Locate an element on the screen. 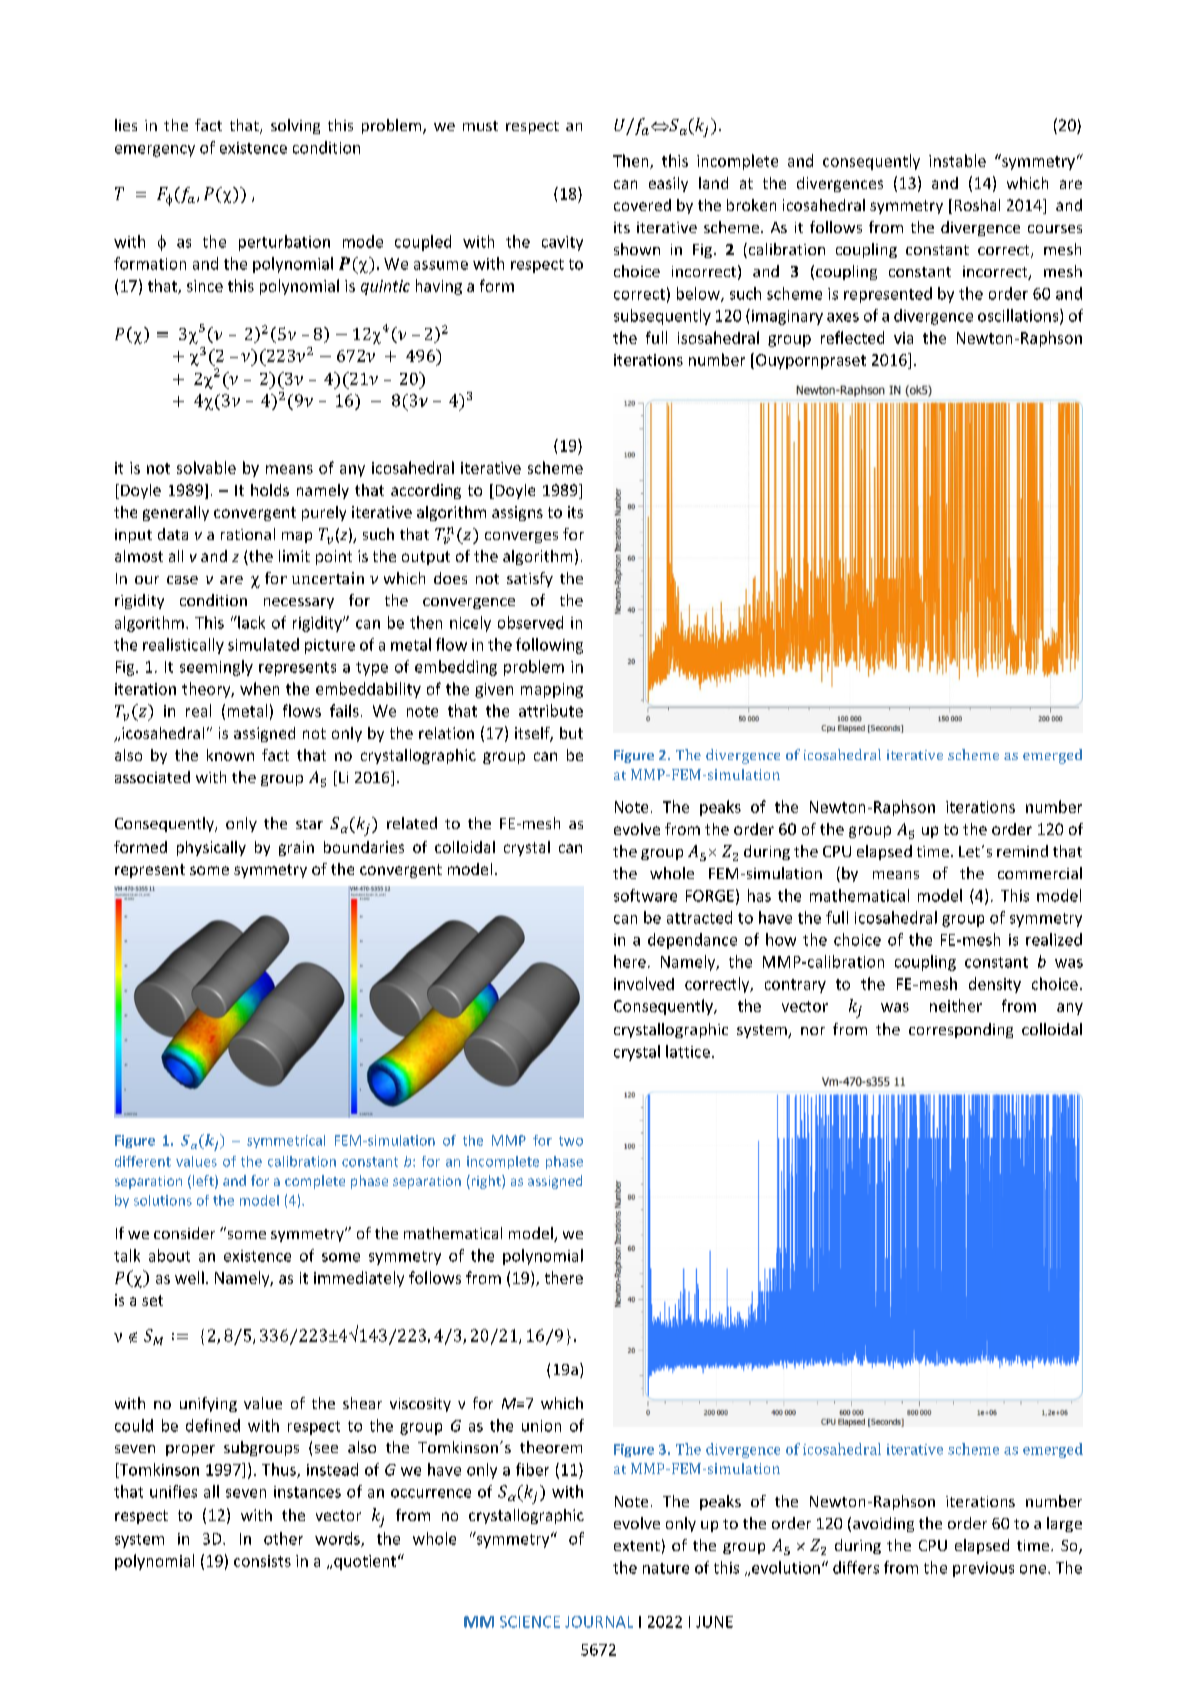  two is located at coordinates (571, 1141).
